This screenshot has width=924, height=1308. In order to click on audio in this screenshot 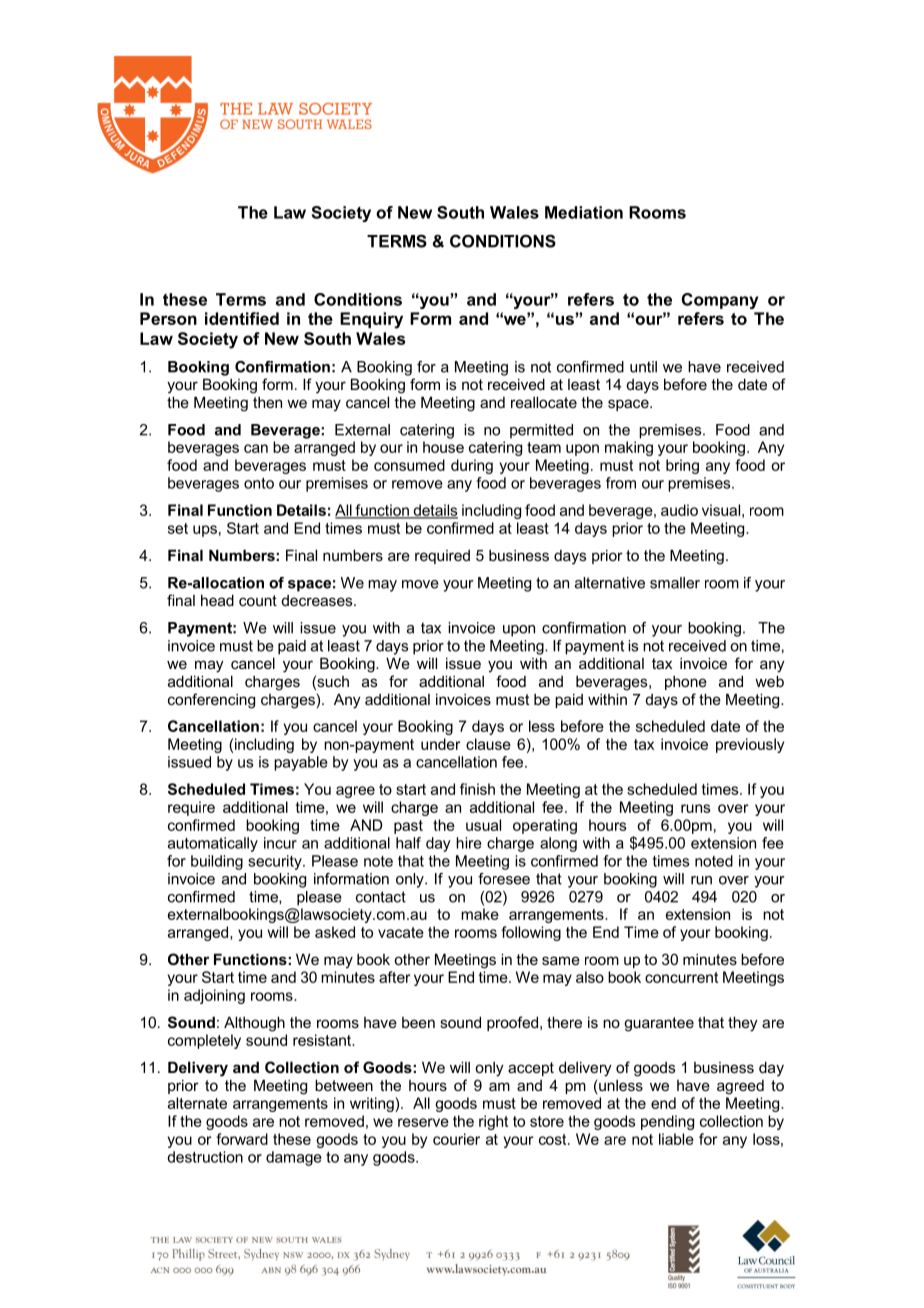, I will do `click(679, 510)`.
